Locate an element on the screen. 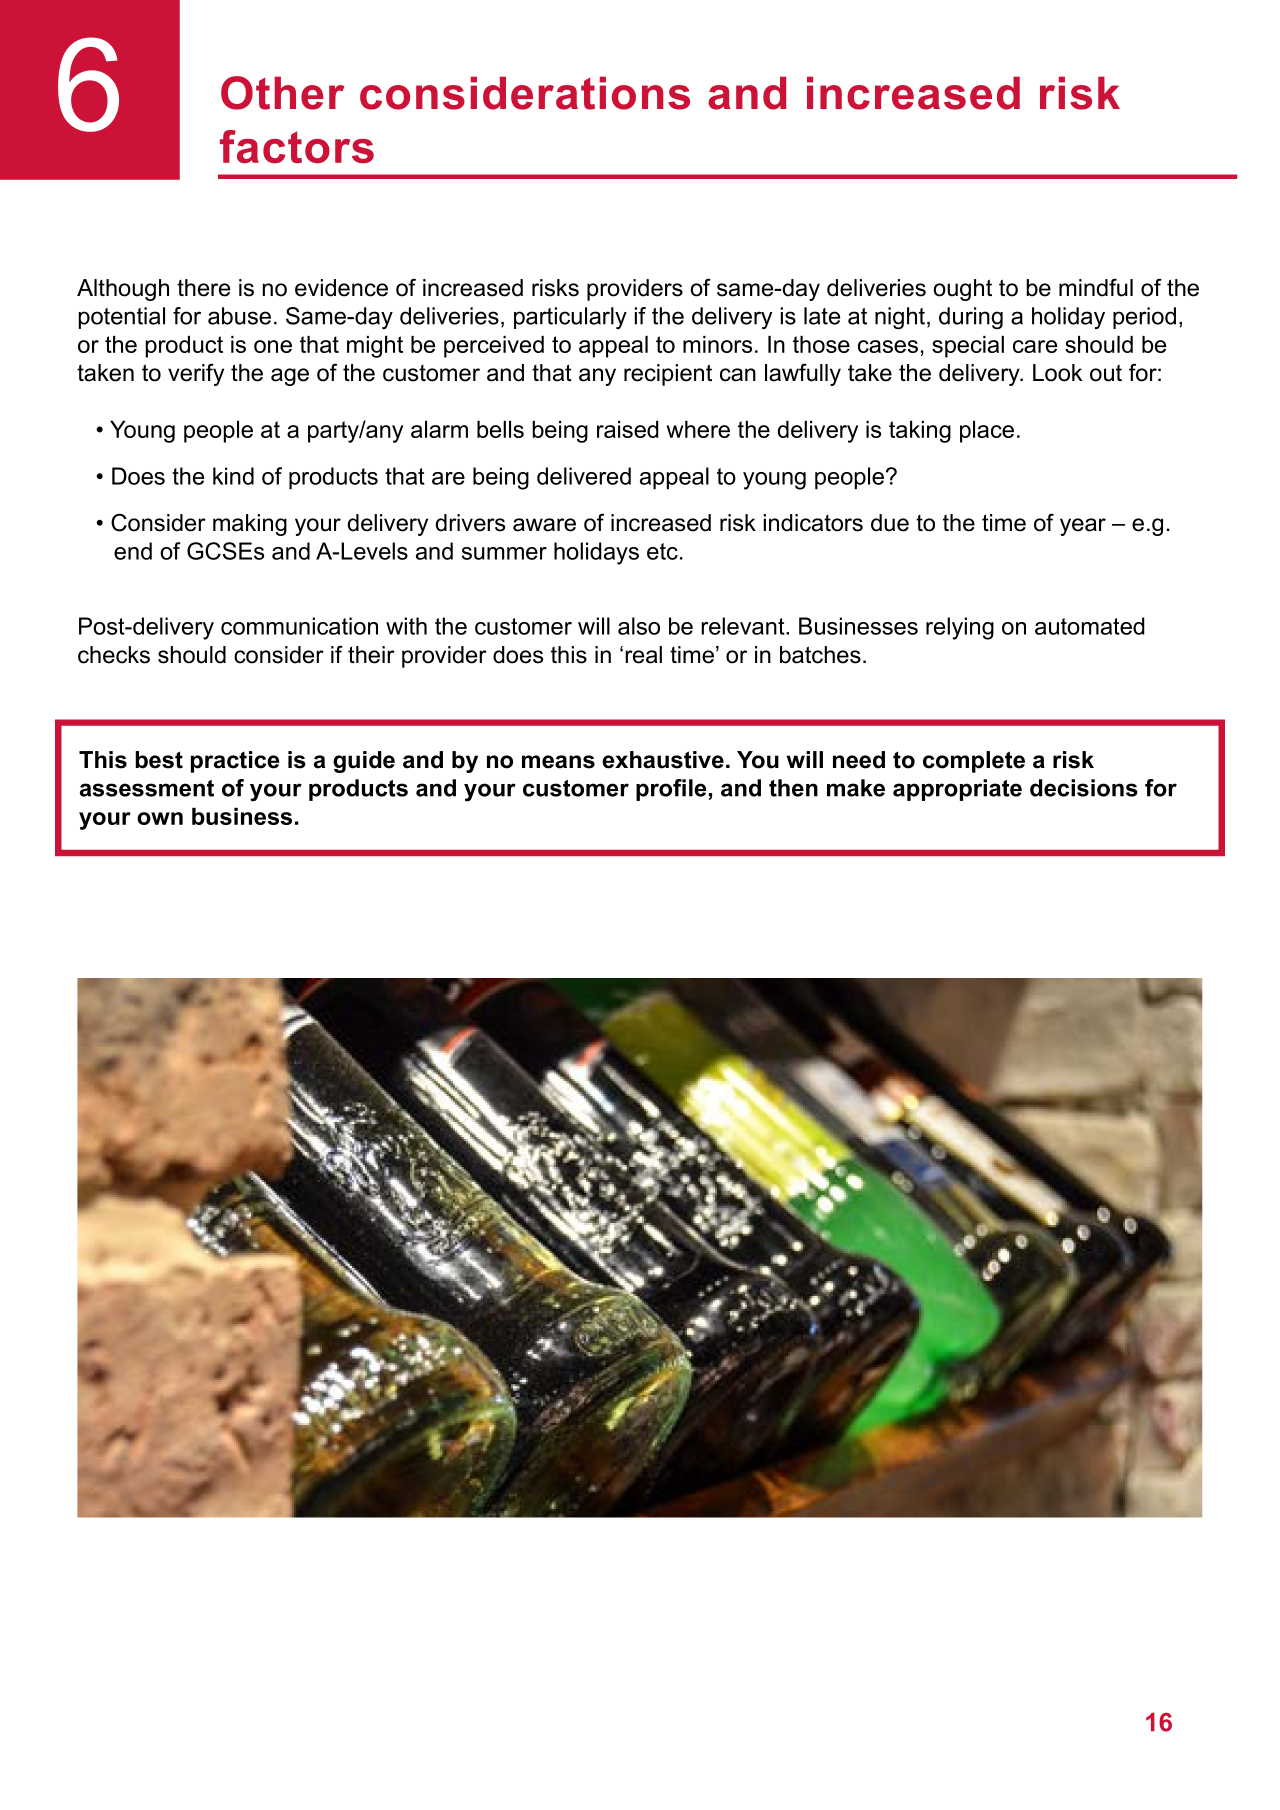  recipient is located at coordinates (668, 375).
